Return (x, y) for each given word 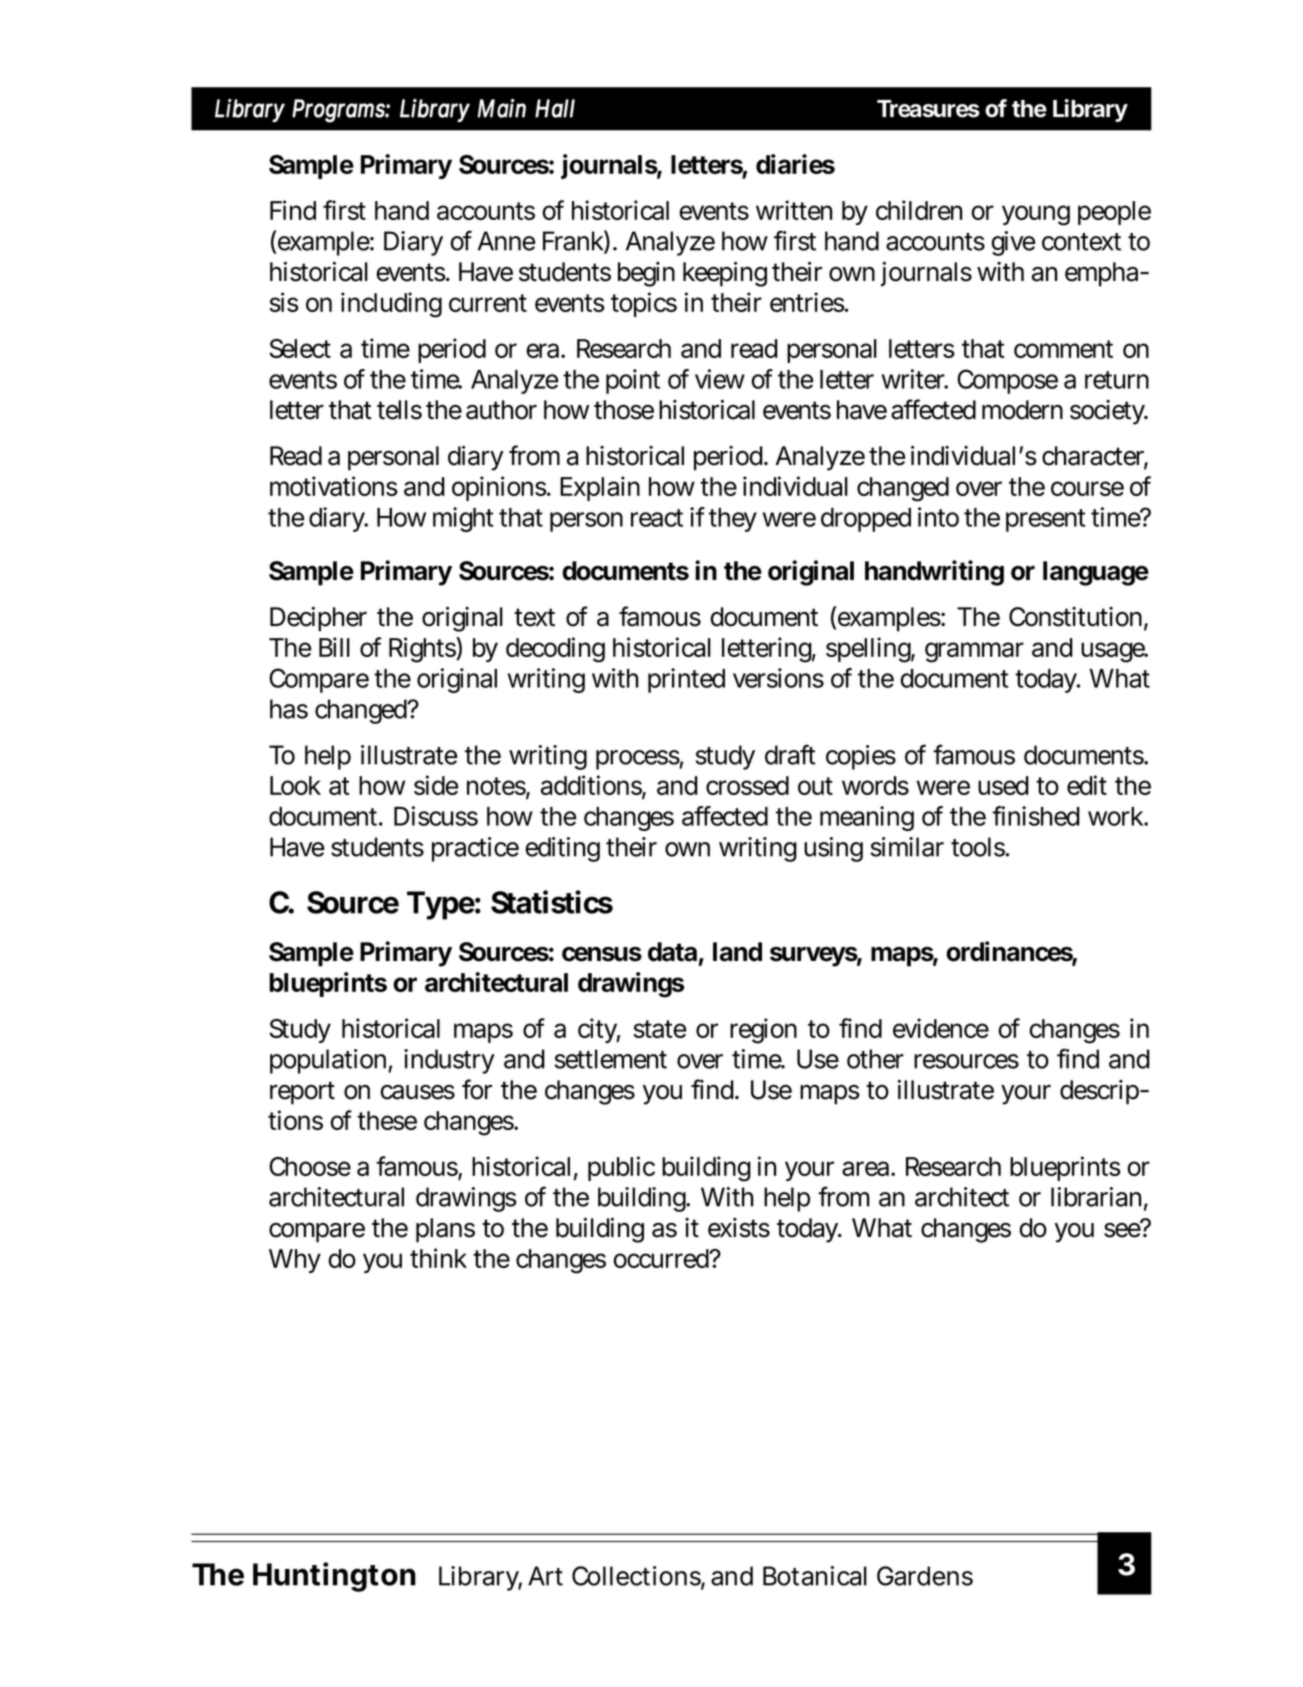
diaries (795, 164)
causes (417, 1092)
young (1036, 215)
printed (686, 680)
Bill (334, 647)
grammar (974, 652)
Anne (506, 241)
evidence (941, 1028)
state (659, 1029)
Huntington (334, 1577)
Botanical (815, 1576)
